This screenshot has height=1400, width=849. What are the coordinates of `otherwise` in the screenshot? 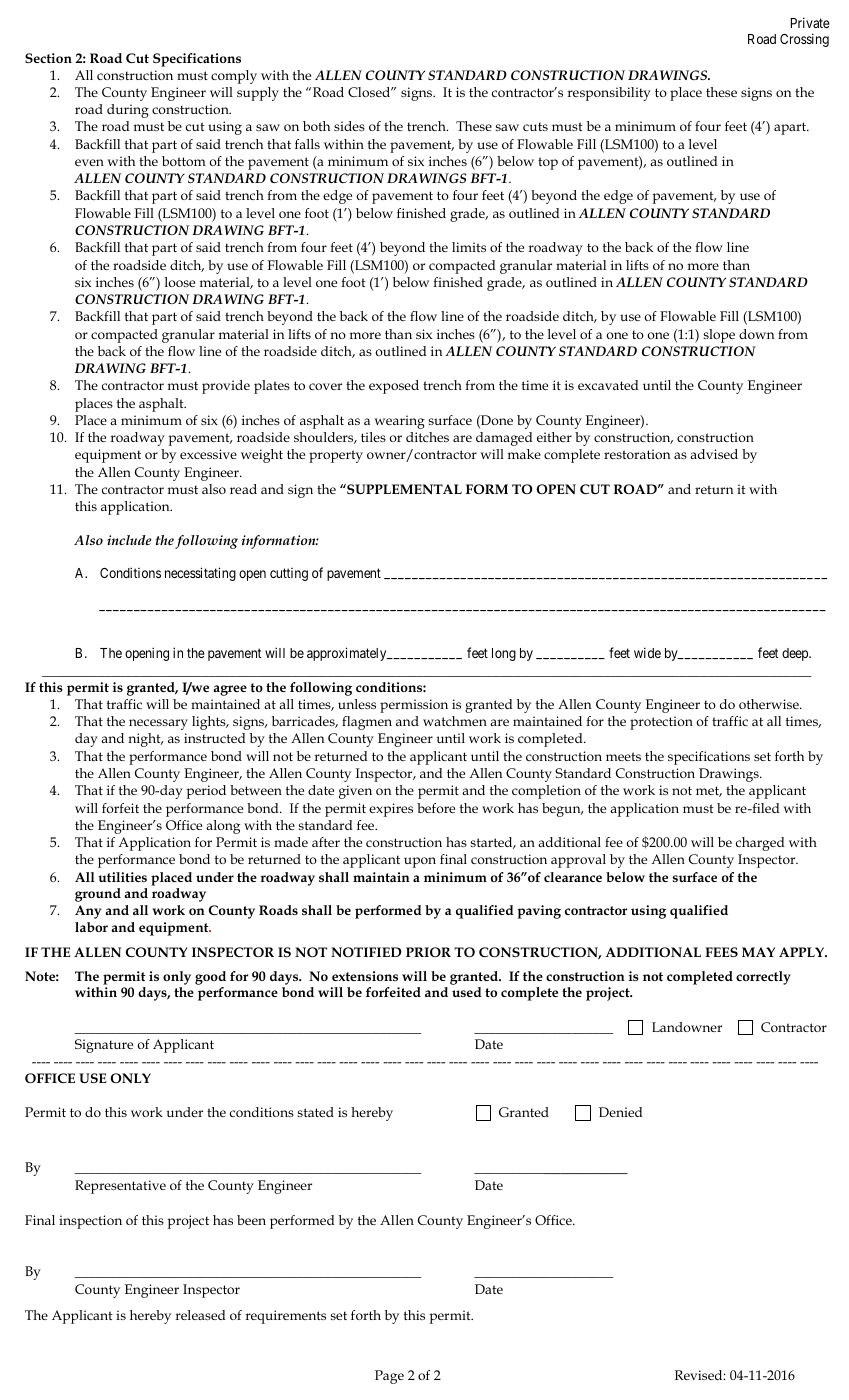 It's located at (770, 704).
